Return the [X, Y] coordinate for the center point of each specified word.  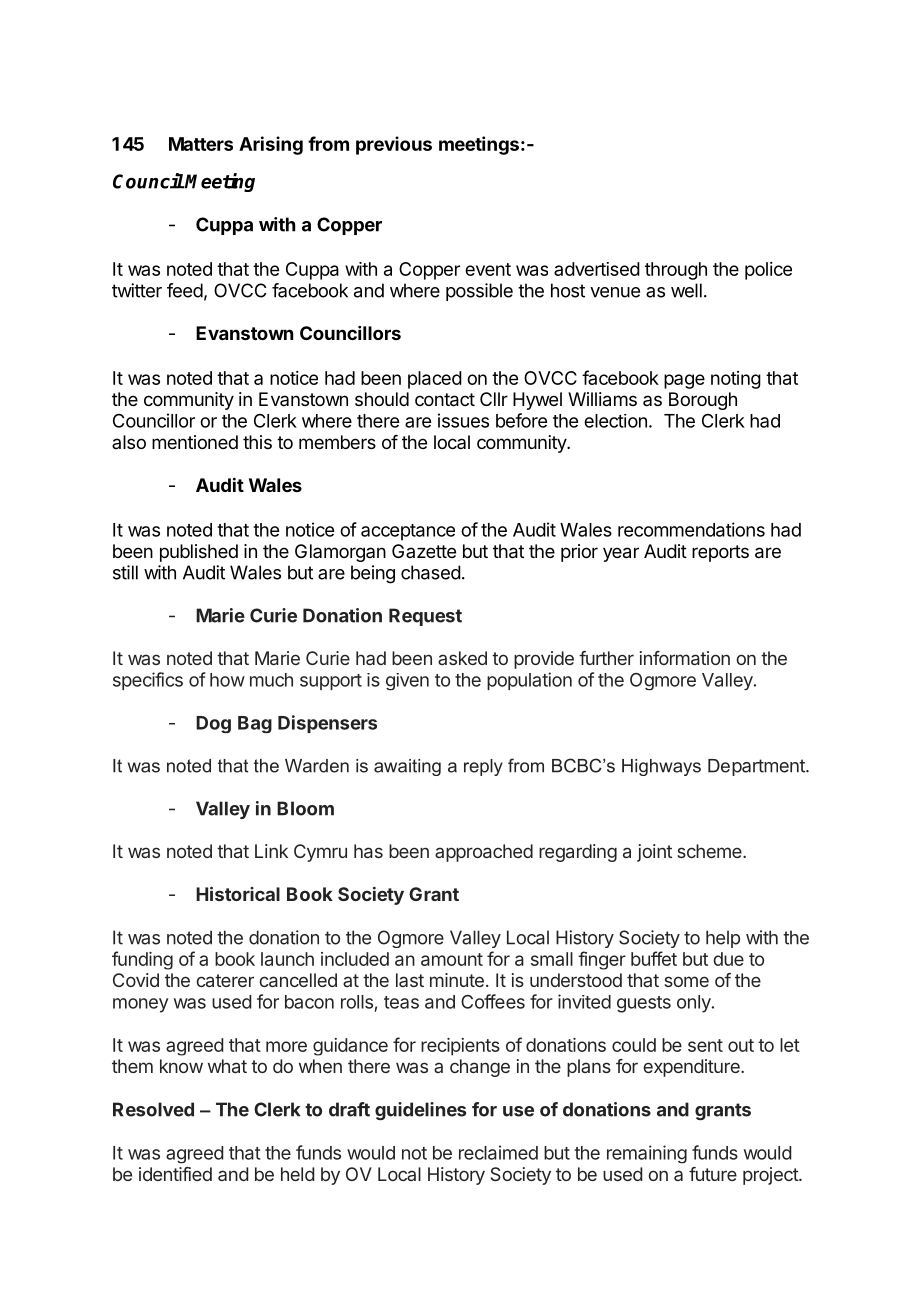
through [676, 271]
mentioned [195, 442]
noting [736, 380]
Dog [213, 724]
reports [720, 553]
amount [452, 959]
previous [394, 145]
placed [435, 380]
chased [431, 572]
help [723, 939]
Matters [201, 144]
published [199, 553]
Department [757, 767]
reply [483, 767]
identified [175, 1174]
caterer [225, 980]
